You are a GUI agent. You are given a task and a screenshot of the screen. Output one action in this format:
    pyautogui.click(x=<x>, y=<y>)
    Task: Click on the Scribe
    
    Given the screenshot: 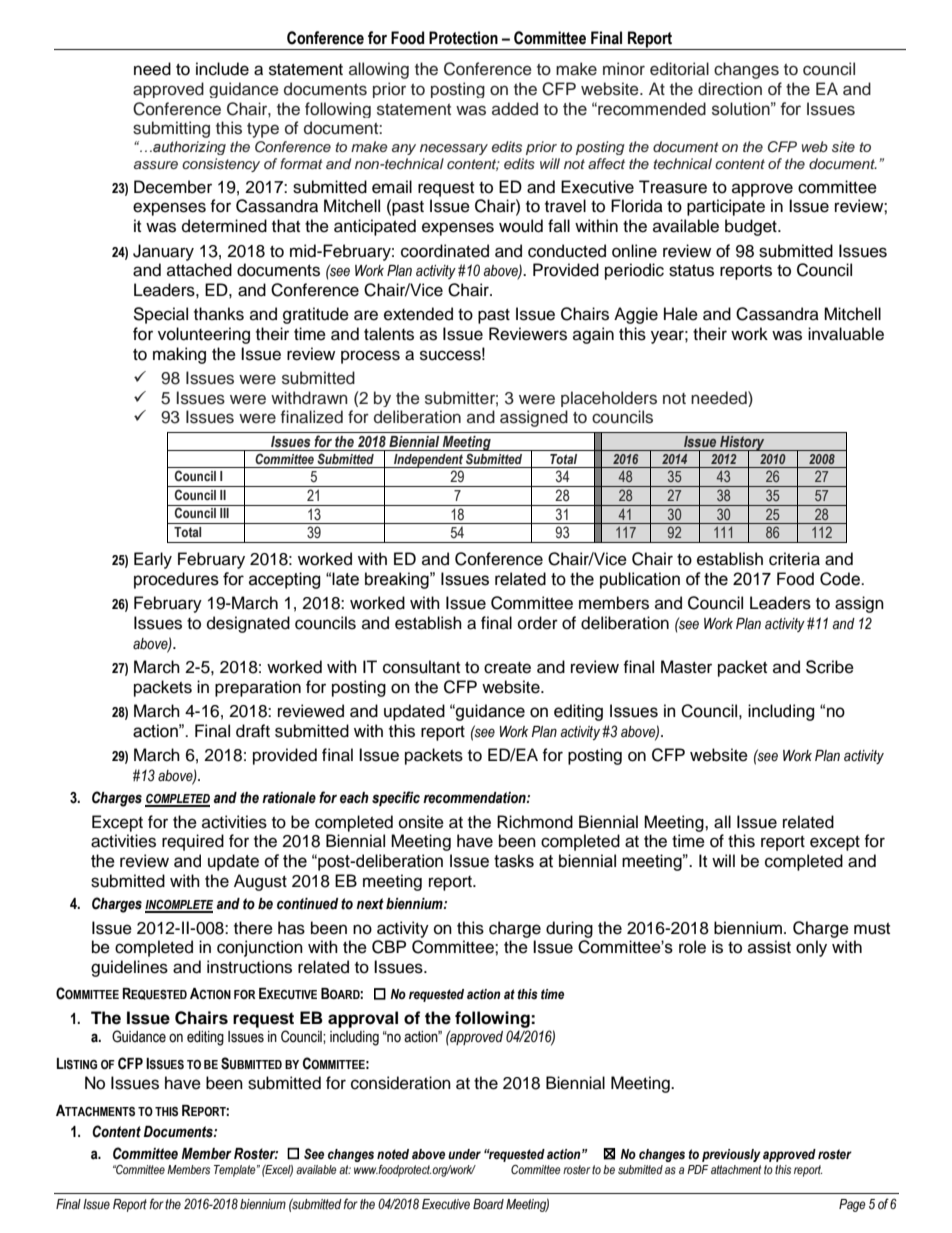 What is the action you would take?
    pyautogui.click(x=830, y=667)
